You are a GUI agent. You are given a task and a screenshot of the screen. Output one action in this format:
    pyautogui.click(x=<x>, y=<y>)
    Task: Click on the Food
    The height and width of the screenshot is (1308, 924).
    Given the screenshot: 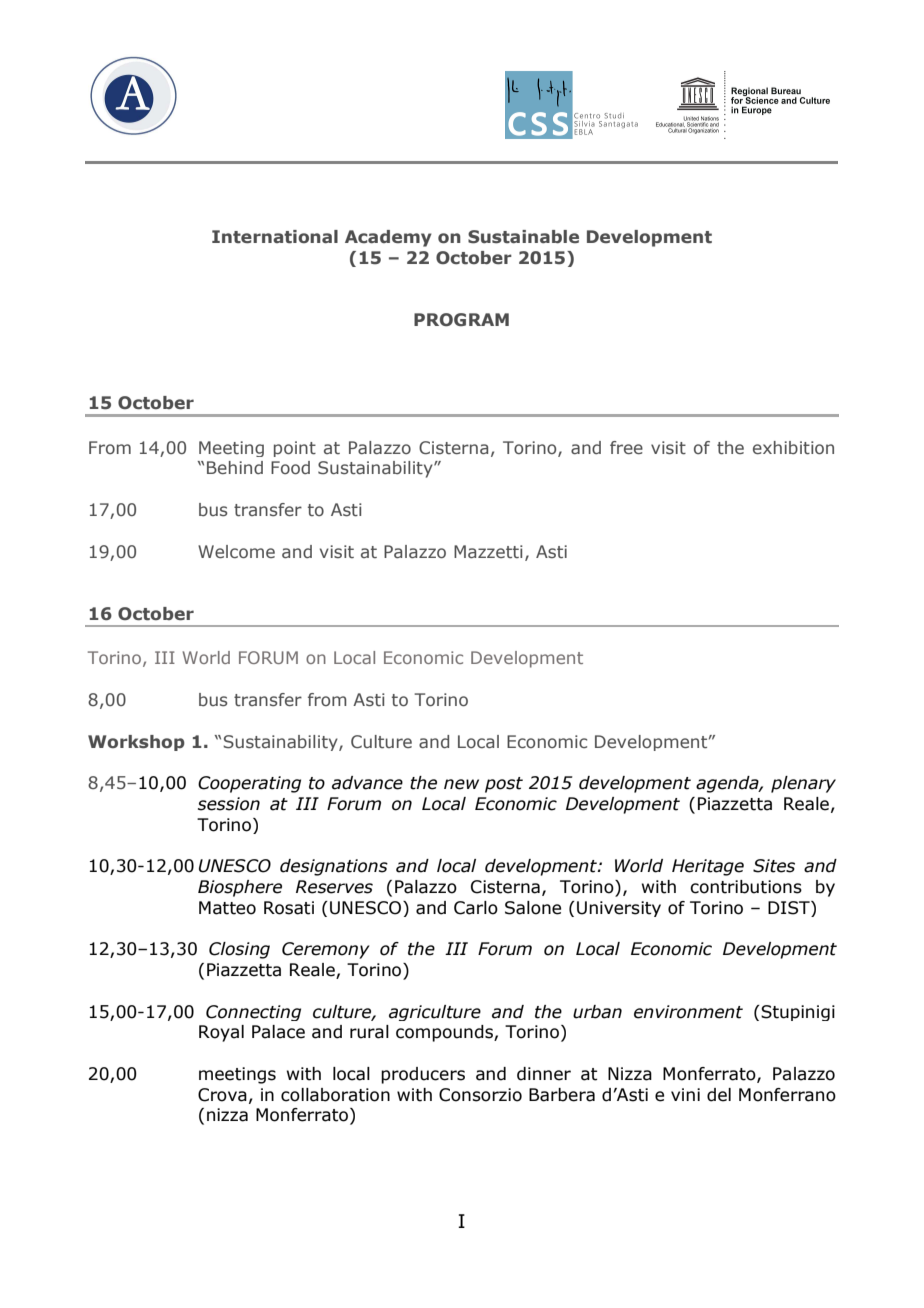 What is the action you would take?
    pyautogui.click(x=290, y=467)
